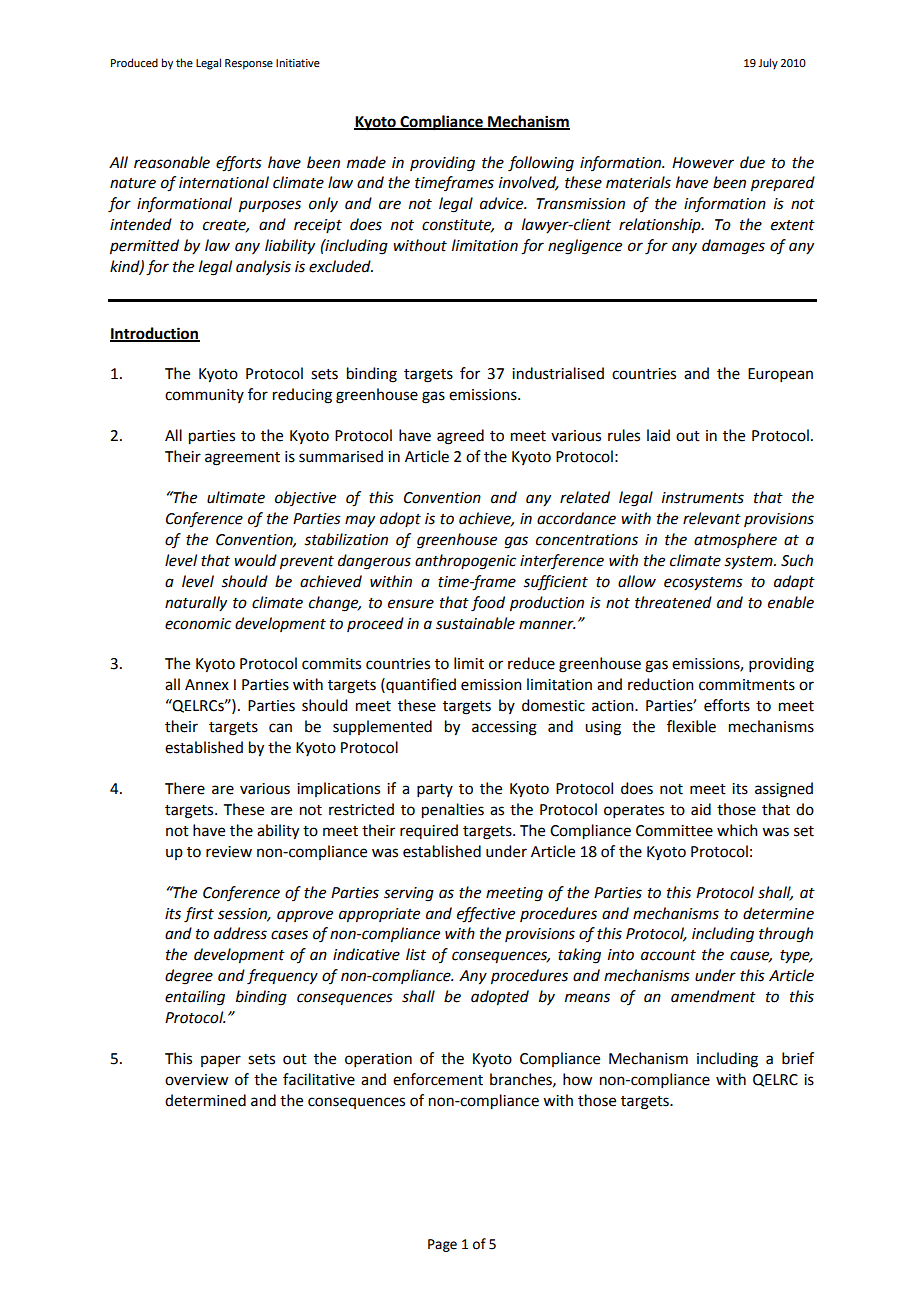 The image size is (924, 1308). What do you see at coordinates (798, 1058) in the screenshot?
I see `brief` at bounding box center [798, 1058].
